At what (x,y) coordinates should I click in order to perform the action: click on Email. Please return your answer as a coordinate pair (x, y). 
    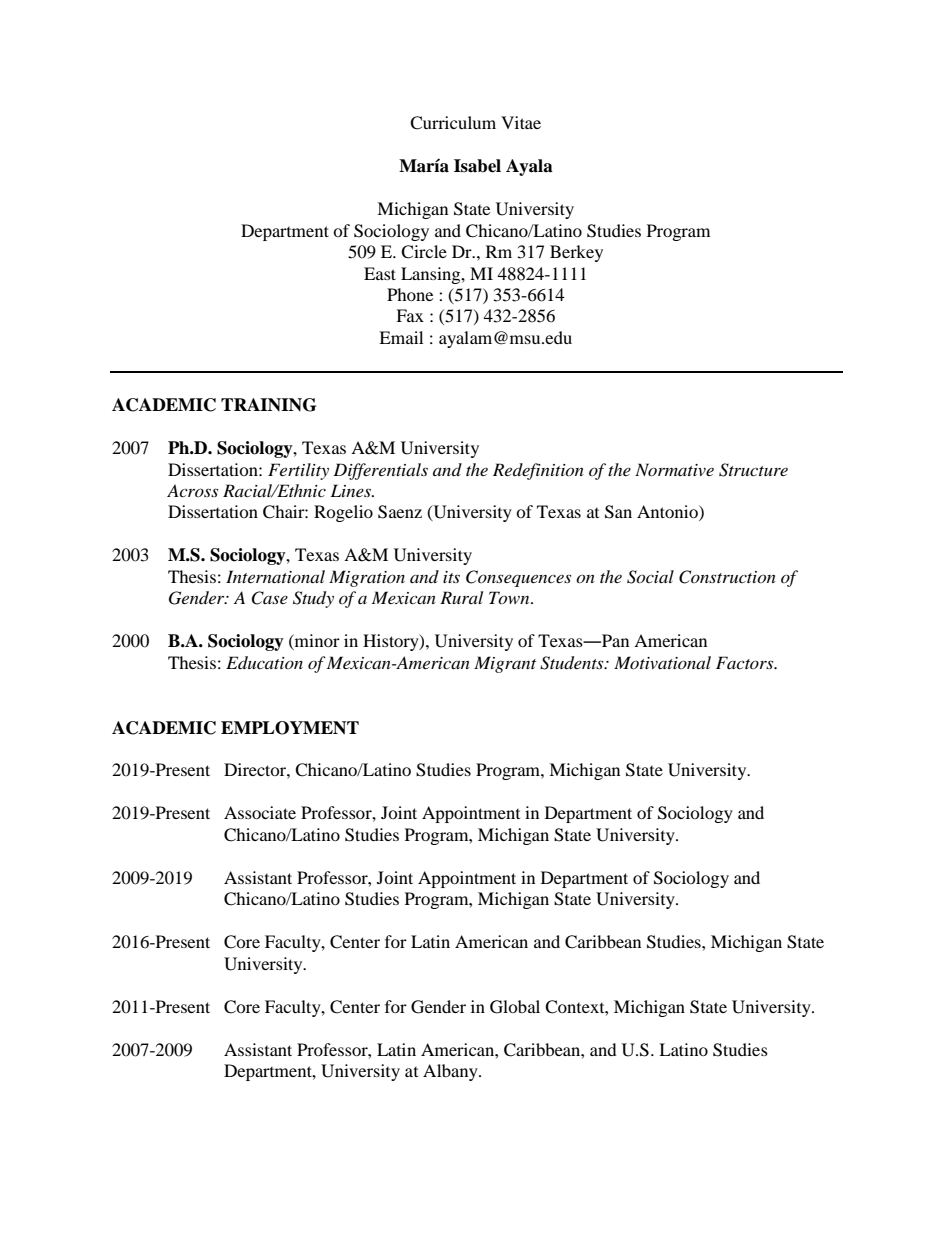
    Looking at the image, I should click on (401, 337).
